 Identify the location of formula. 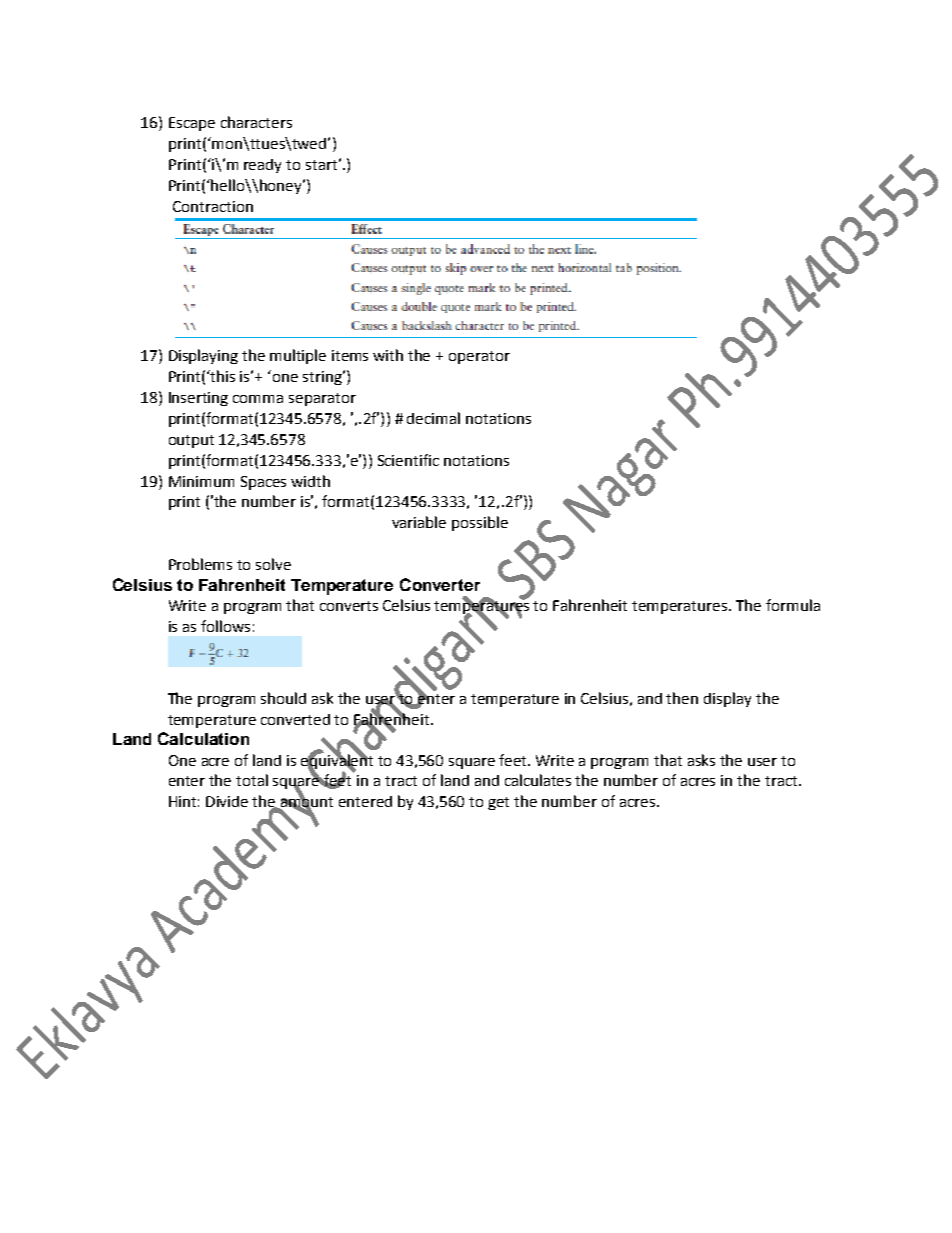
(793, 605).
